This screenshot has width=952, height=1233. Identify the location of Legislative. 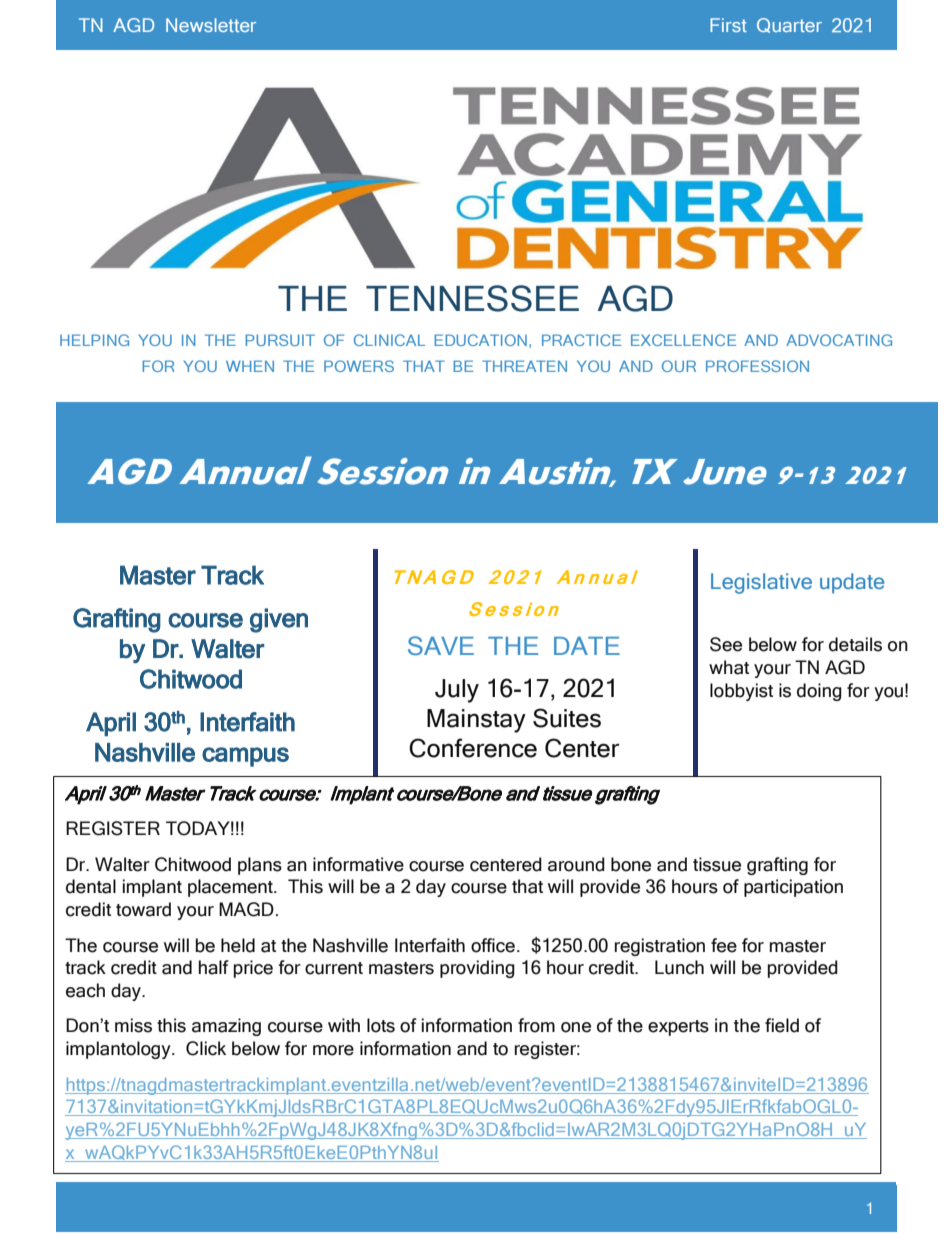
(761, 583).
